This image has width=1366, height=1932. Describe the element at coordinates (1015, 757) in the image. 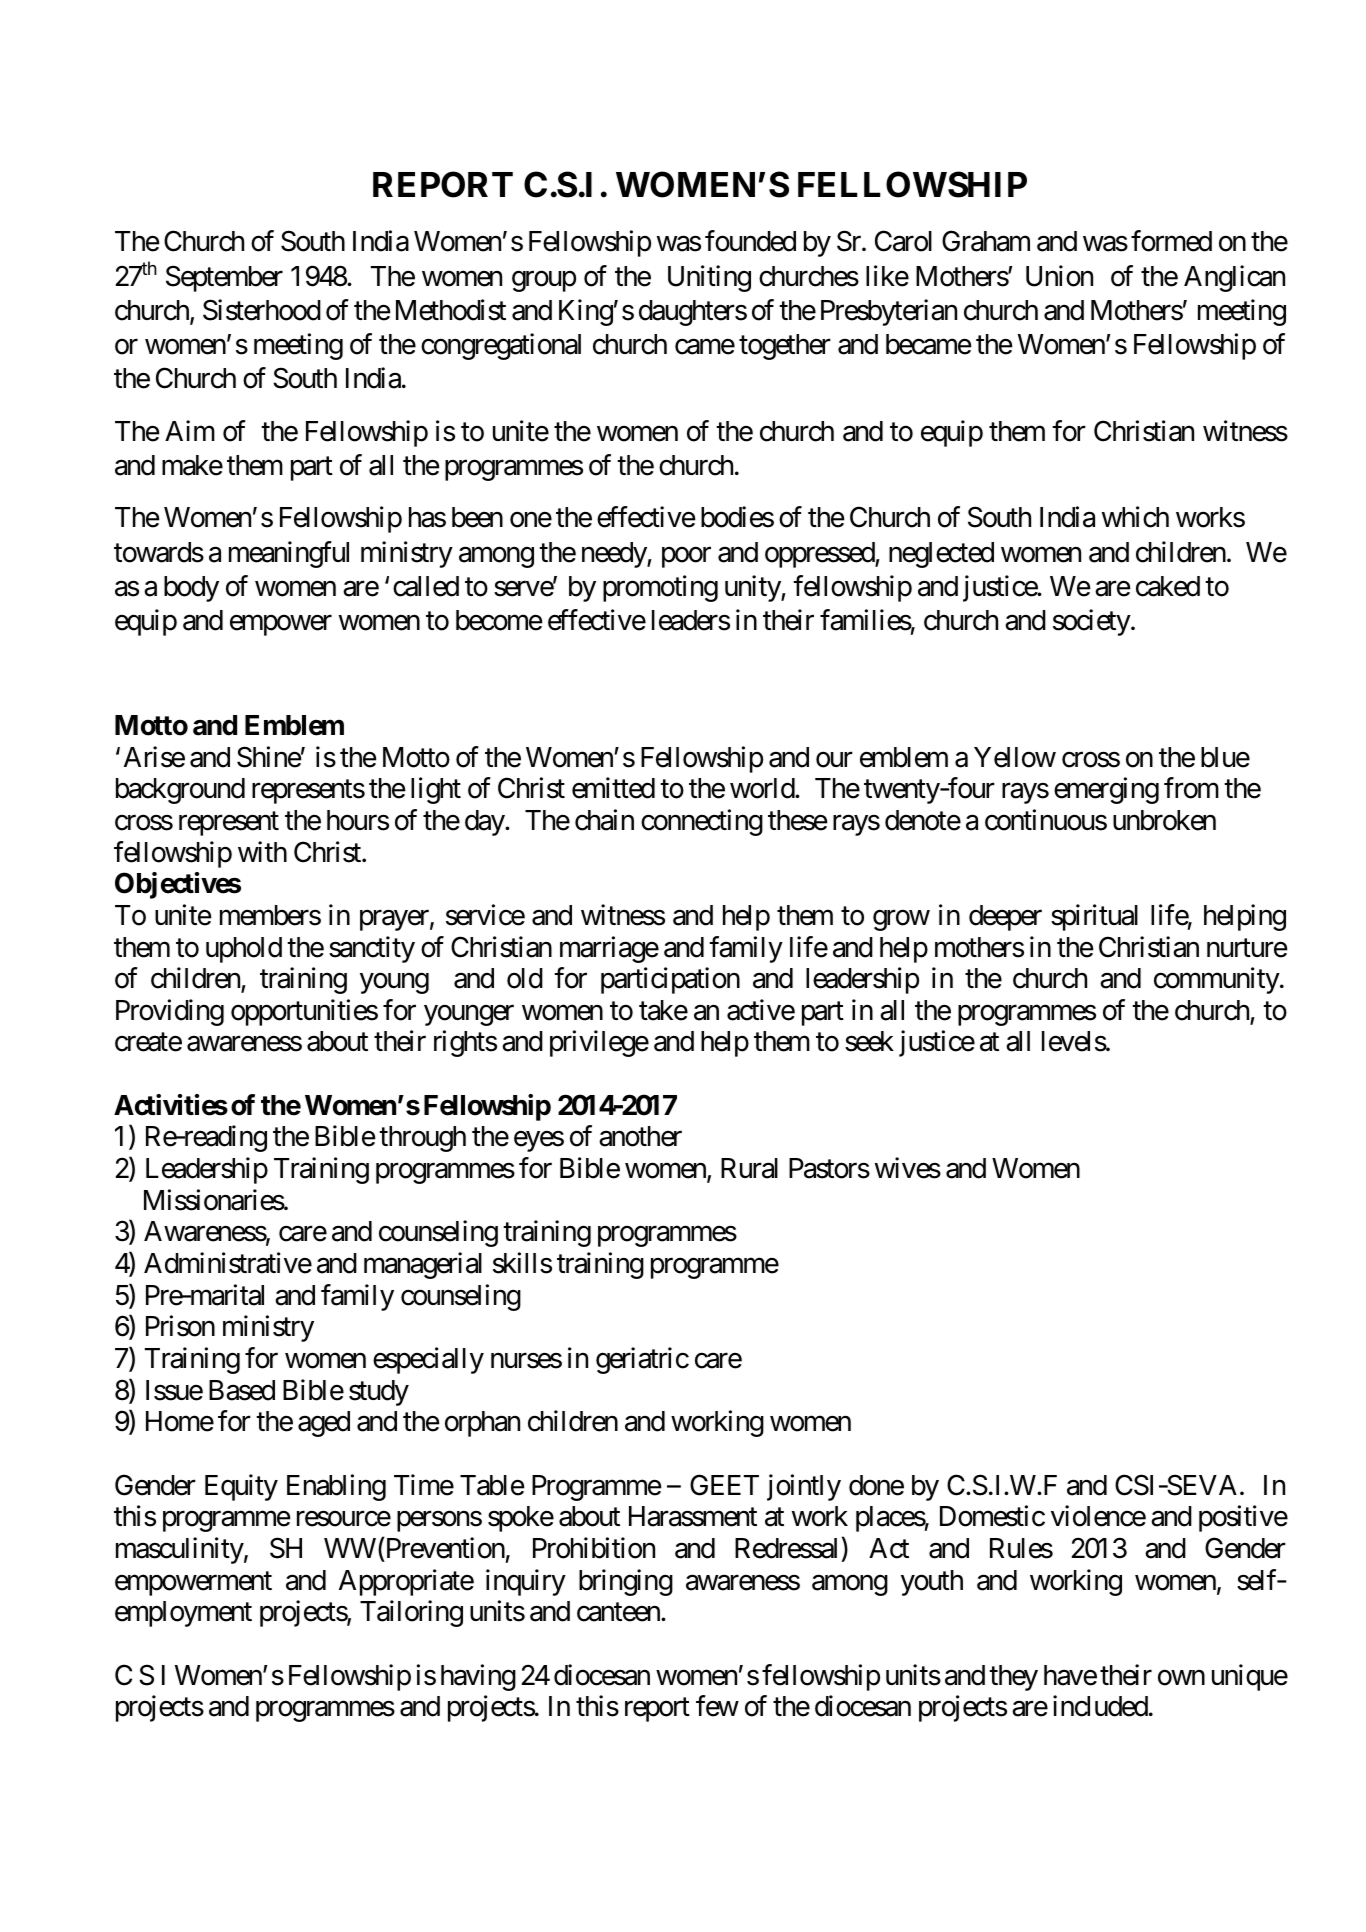

I see `Yellow` at that location.
